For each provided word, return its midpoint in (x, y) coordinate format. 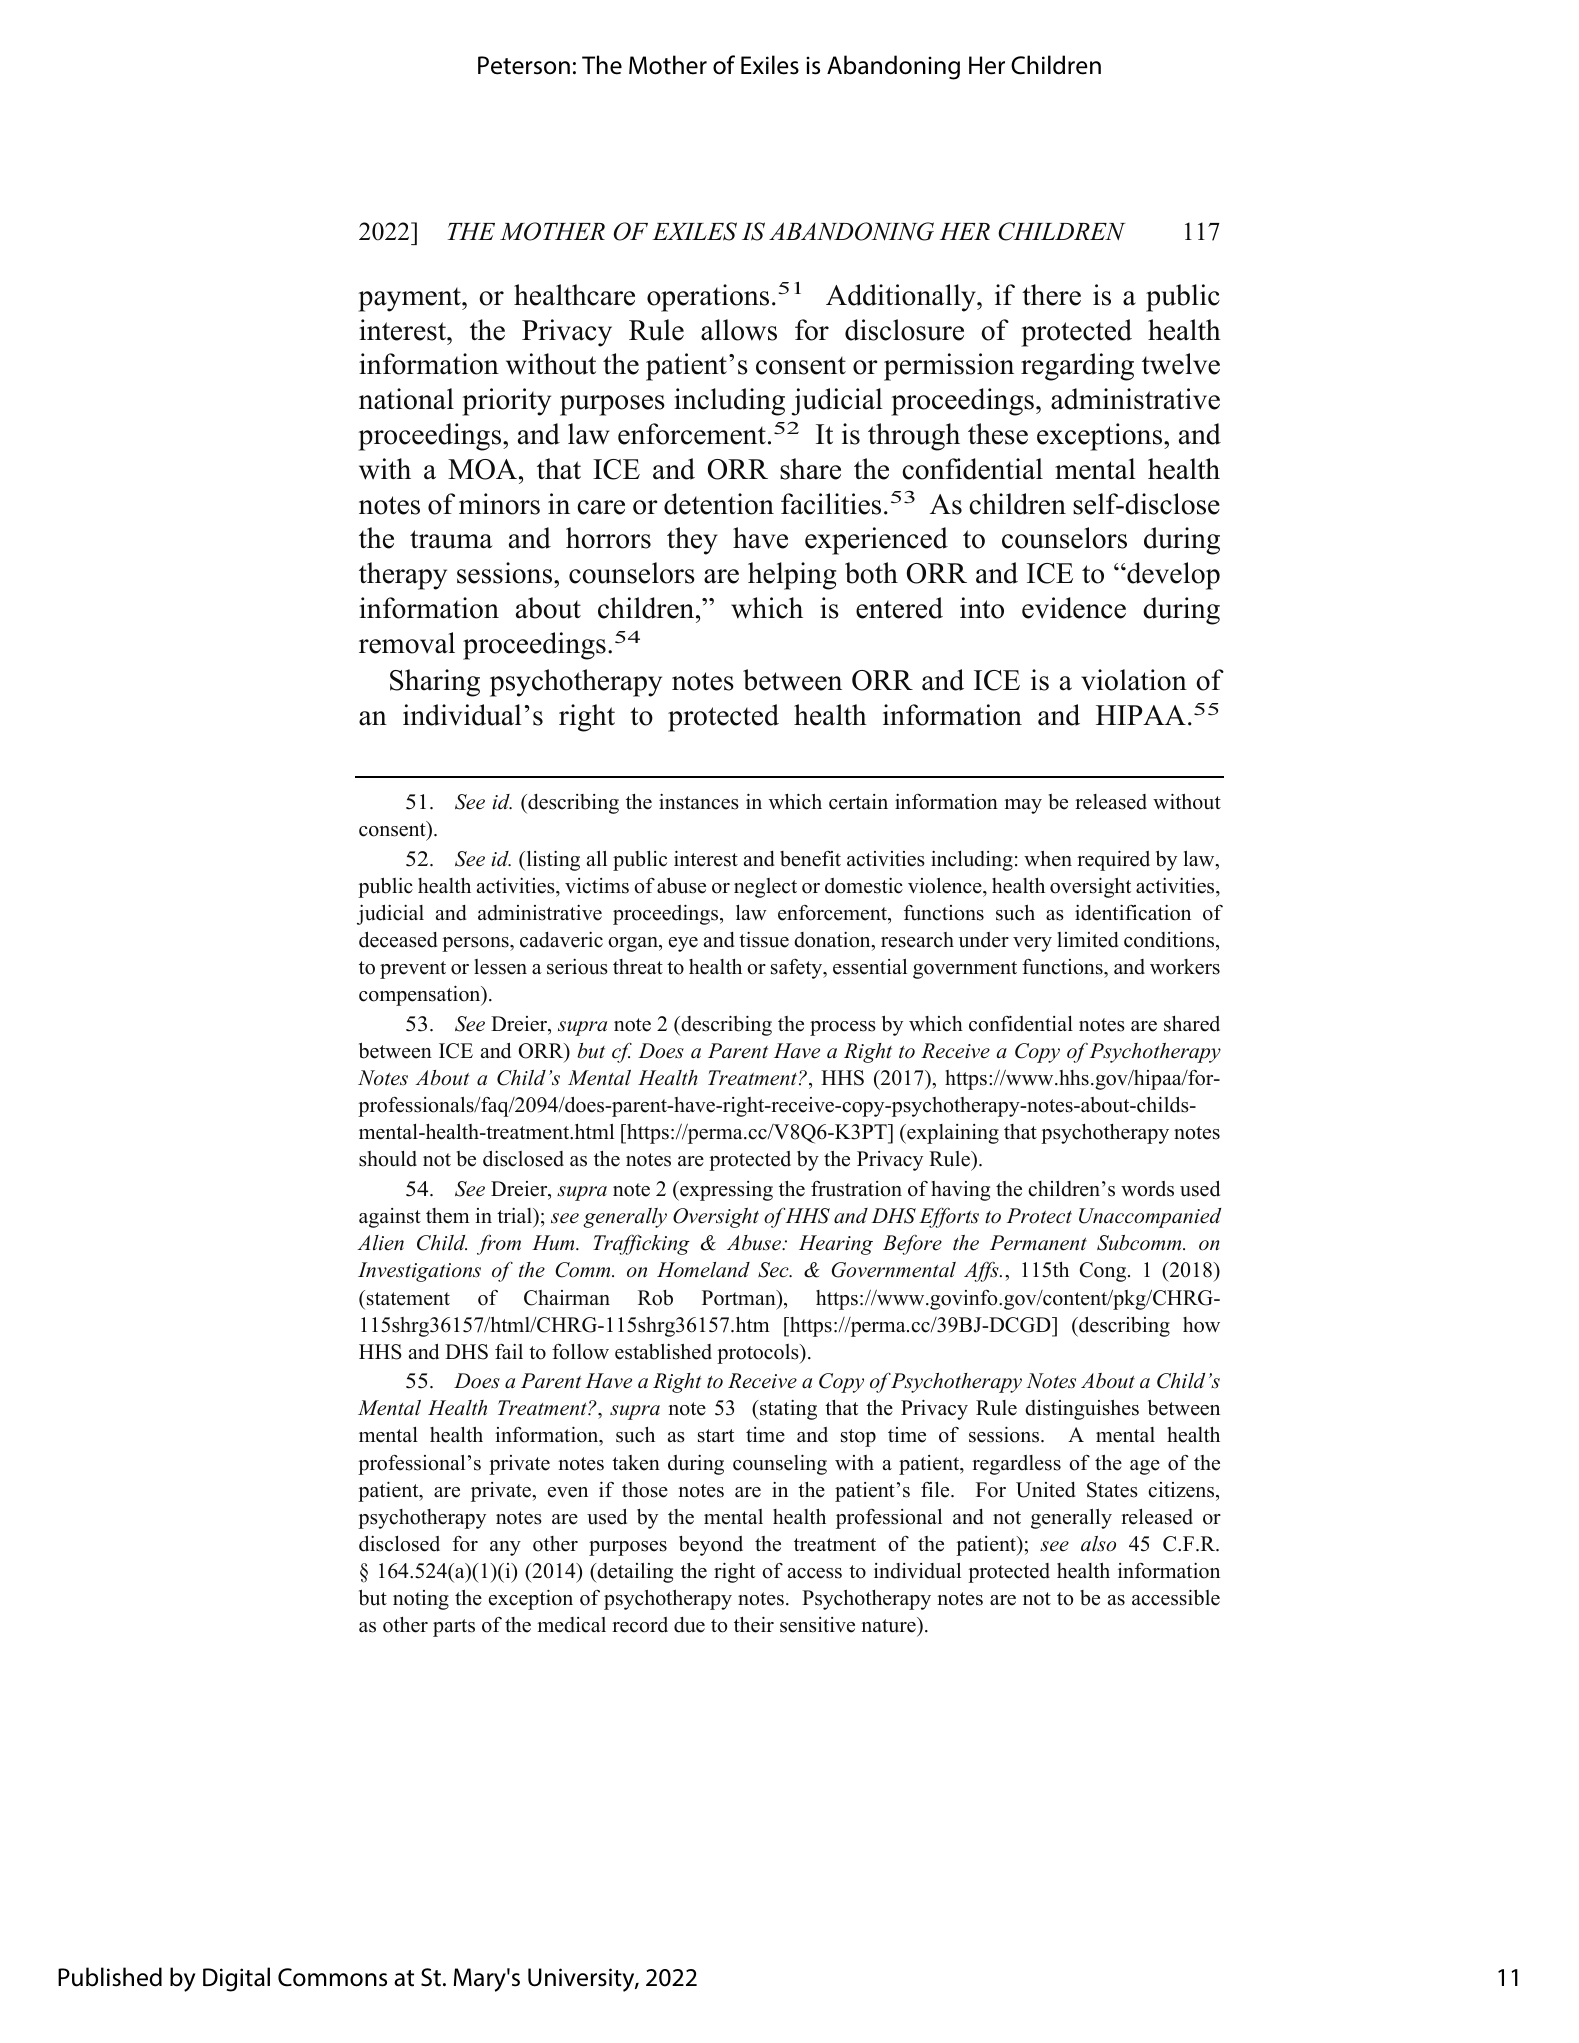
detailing (634, 1573)
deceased (398, 939)
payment (410, 299)
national (406, 399)
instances (699, 802)
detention (719, 504)
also (1098, 1544)
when (1048, 859)
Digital (236, 1979)
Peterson (524, 65)
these (998, 434)
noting (421, 1600)
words (1147, 1189)
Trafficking (641, 1245)
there (1051, 295)
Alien (380, 1242)
